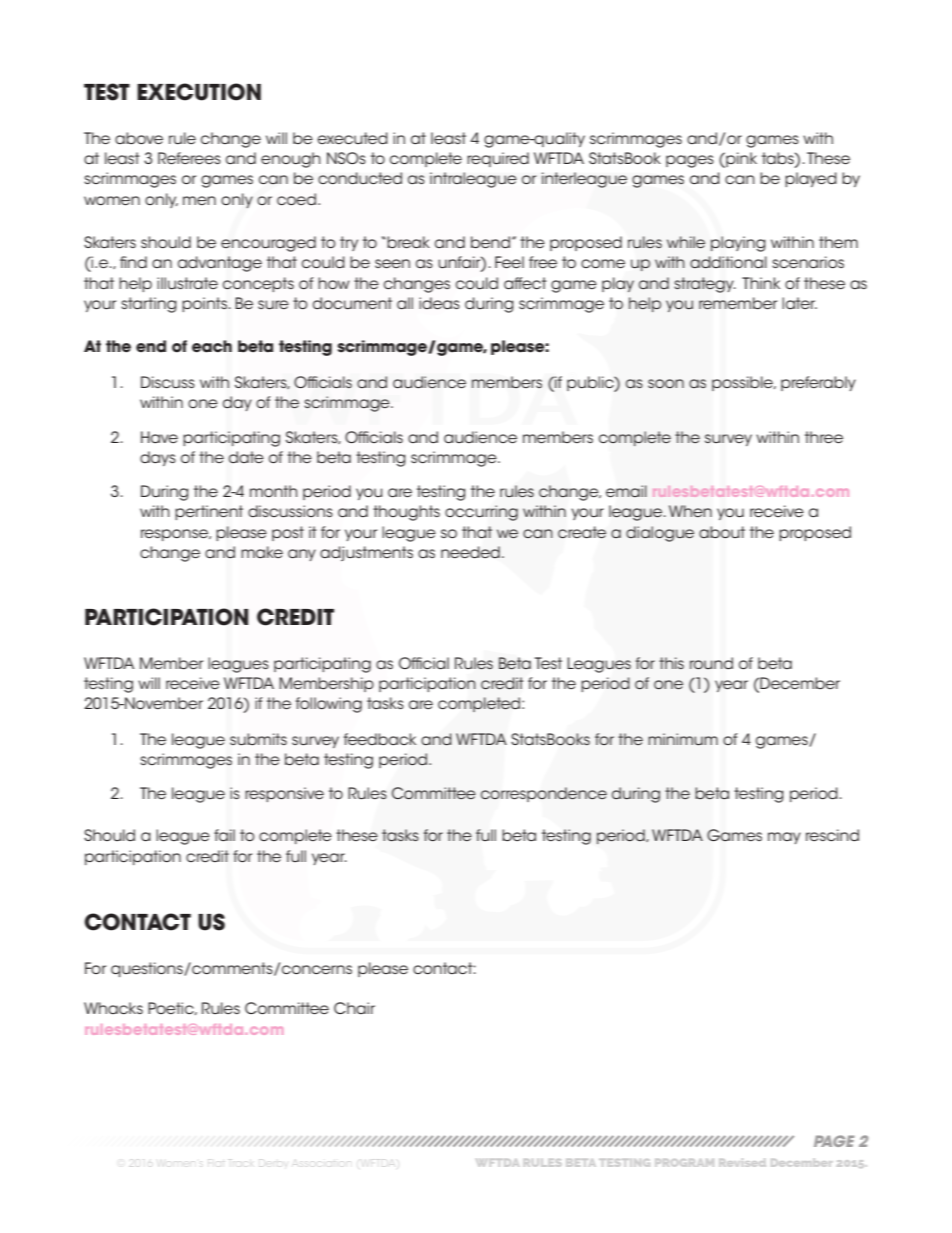 The height and width of the screenshot is (1233, 952). I want to click on may, so click(784, 838).
